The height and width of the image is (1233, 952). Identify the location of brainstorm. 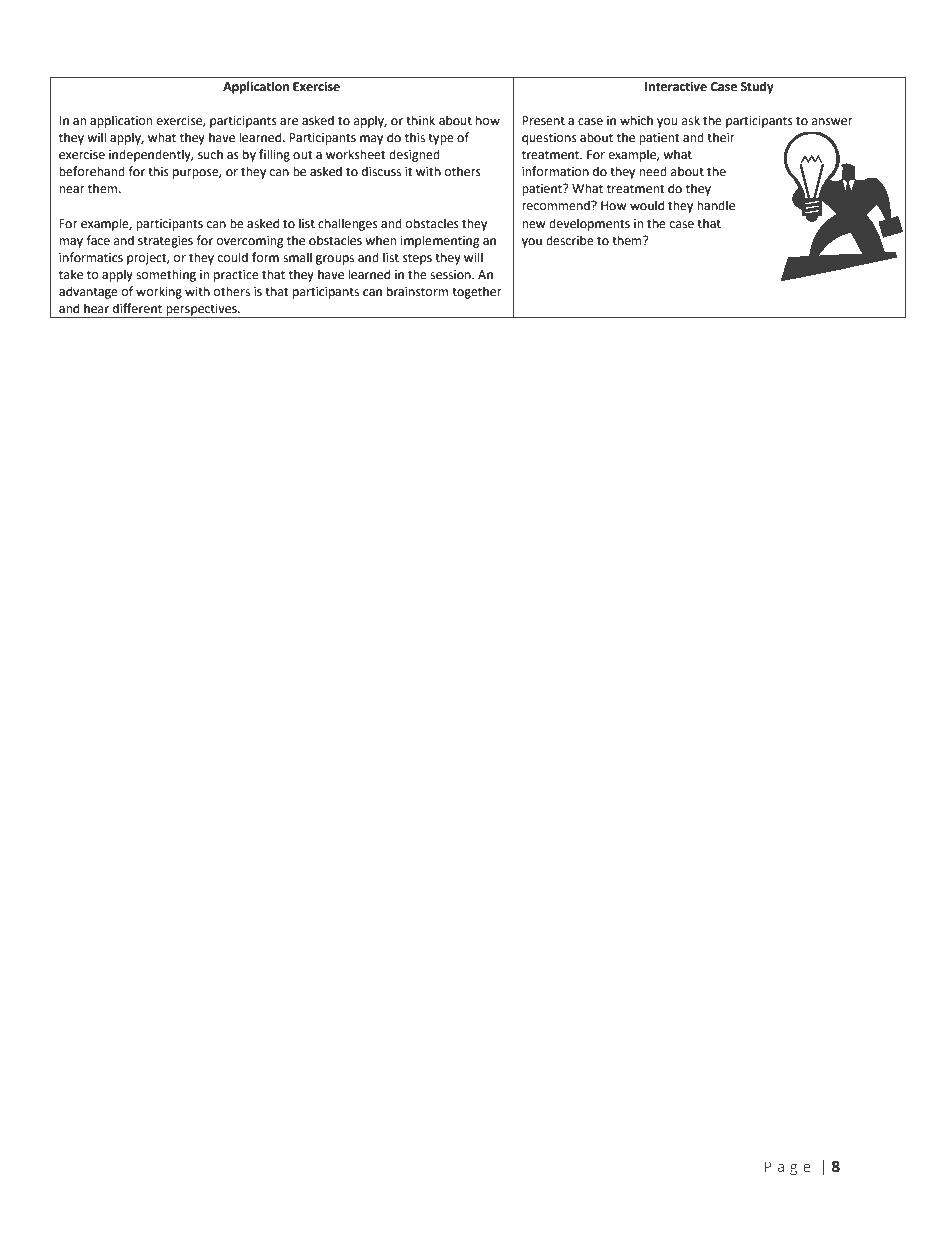
(417, 291).
